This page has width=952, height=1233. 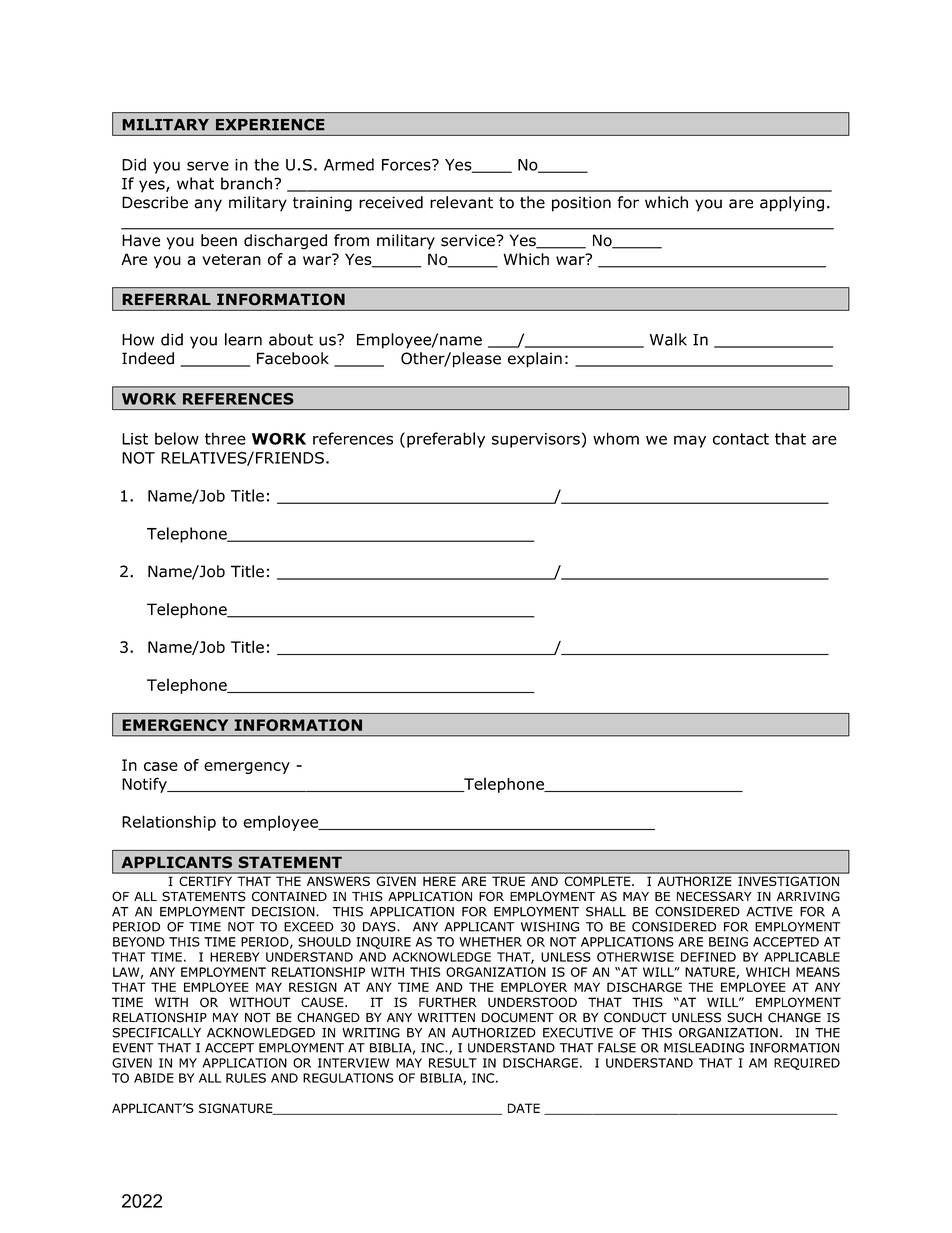 I want to click on three, so click(x=225, y=438).
